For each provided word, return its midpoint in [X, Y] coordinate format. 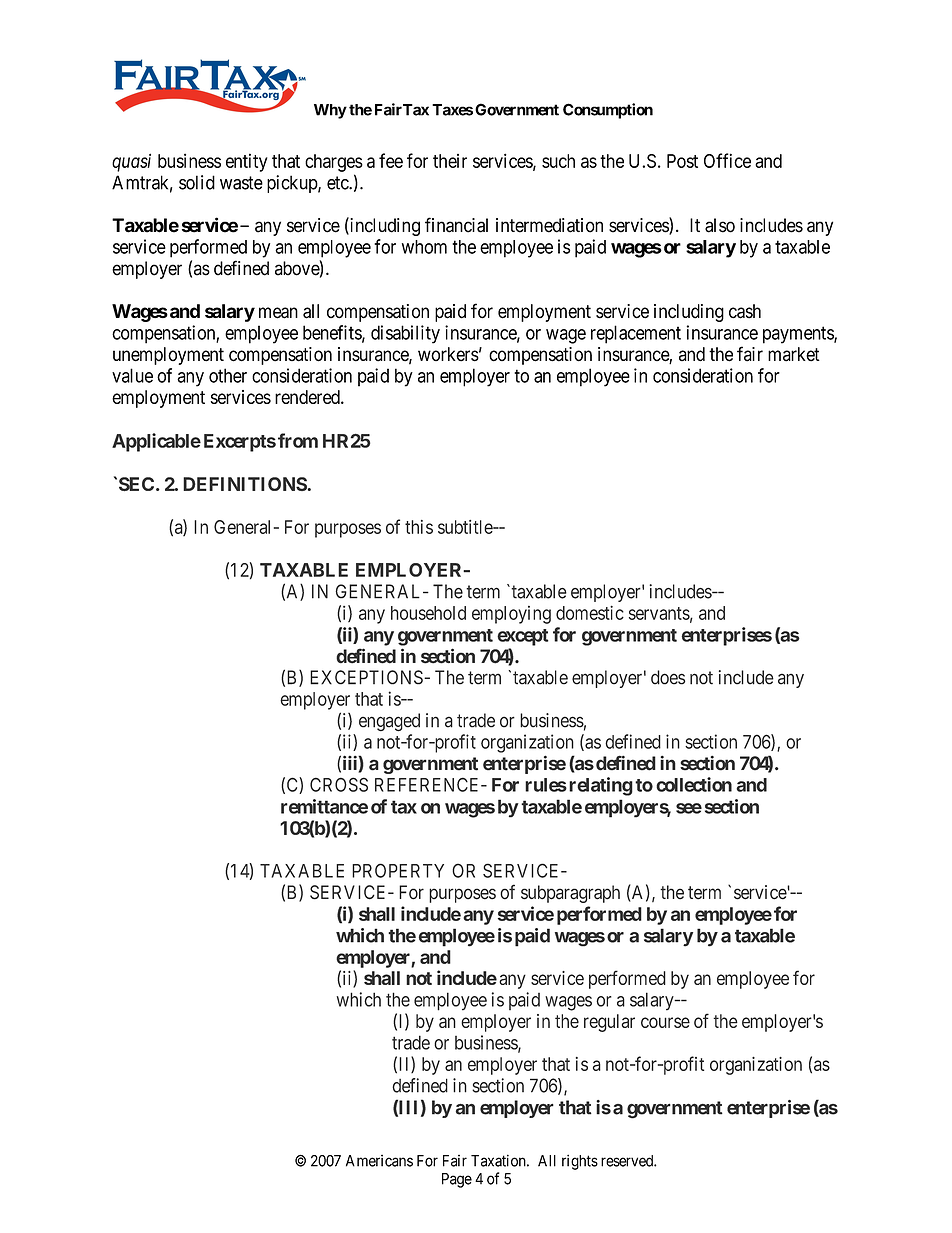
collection [694, 784]
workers [448, 354]
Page [457, 1180]
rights [580, 1162]
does [668, 677]
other [228, 375]
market [794, 354]
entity [247, 162]
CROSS [339, 784]
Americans [379, 1160]
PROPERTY [398, 870]
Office [727, 160]
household [428, 613]
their [450, 161]
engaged [389, 722]
